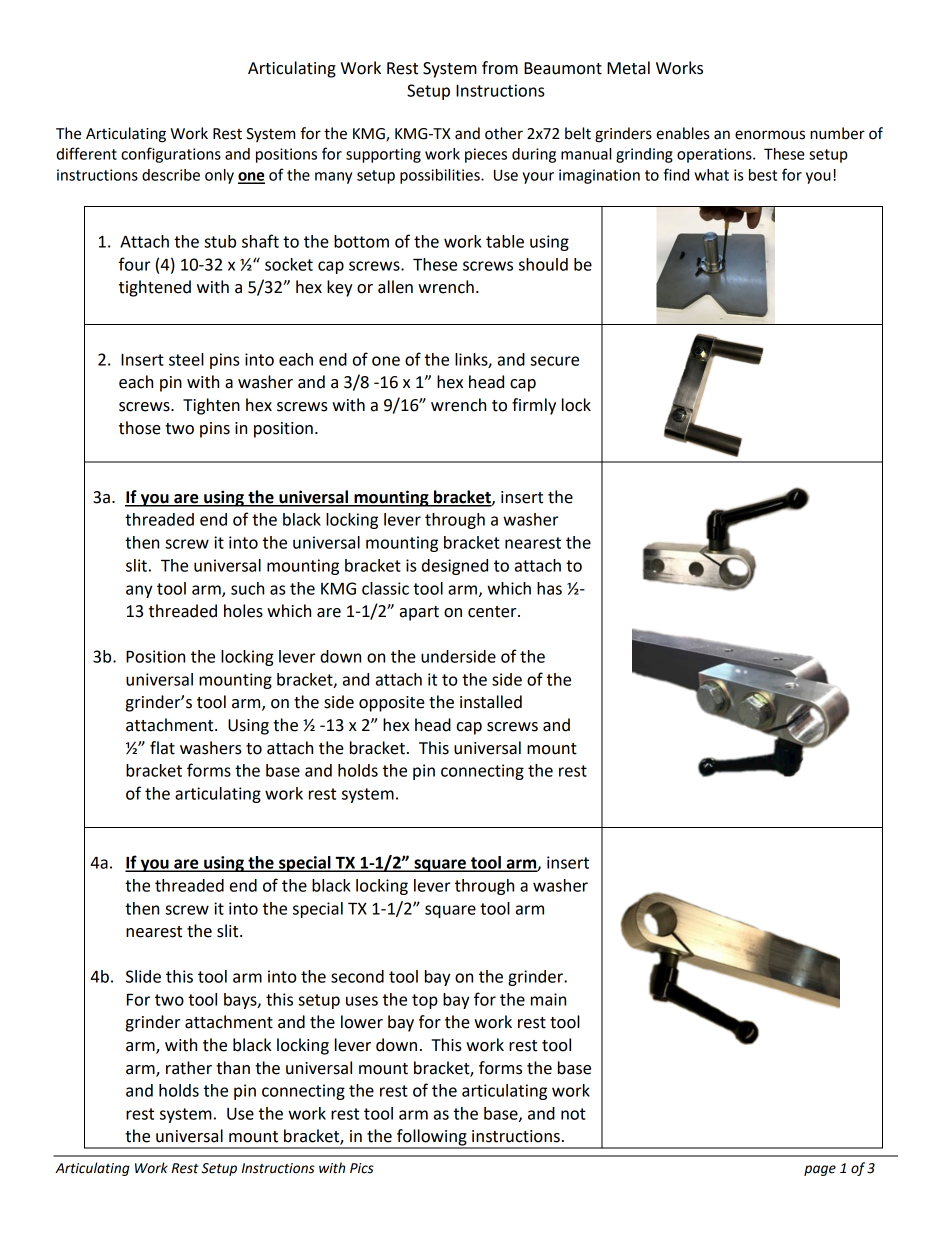 The image size is (952, 1233). What do you see at coordinates (500, 68) in the document?
I see `from` at bounding box center [500, 68].
